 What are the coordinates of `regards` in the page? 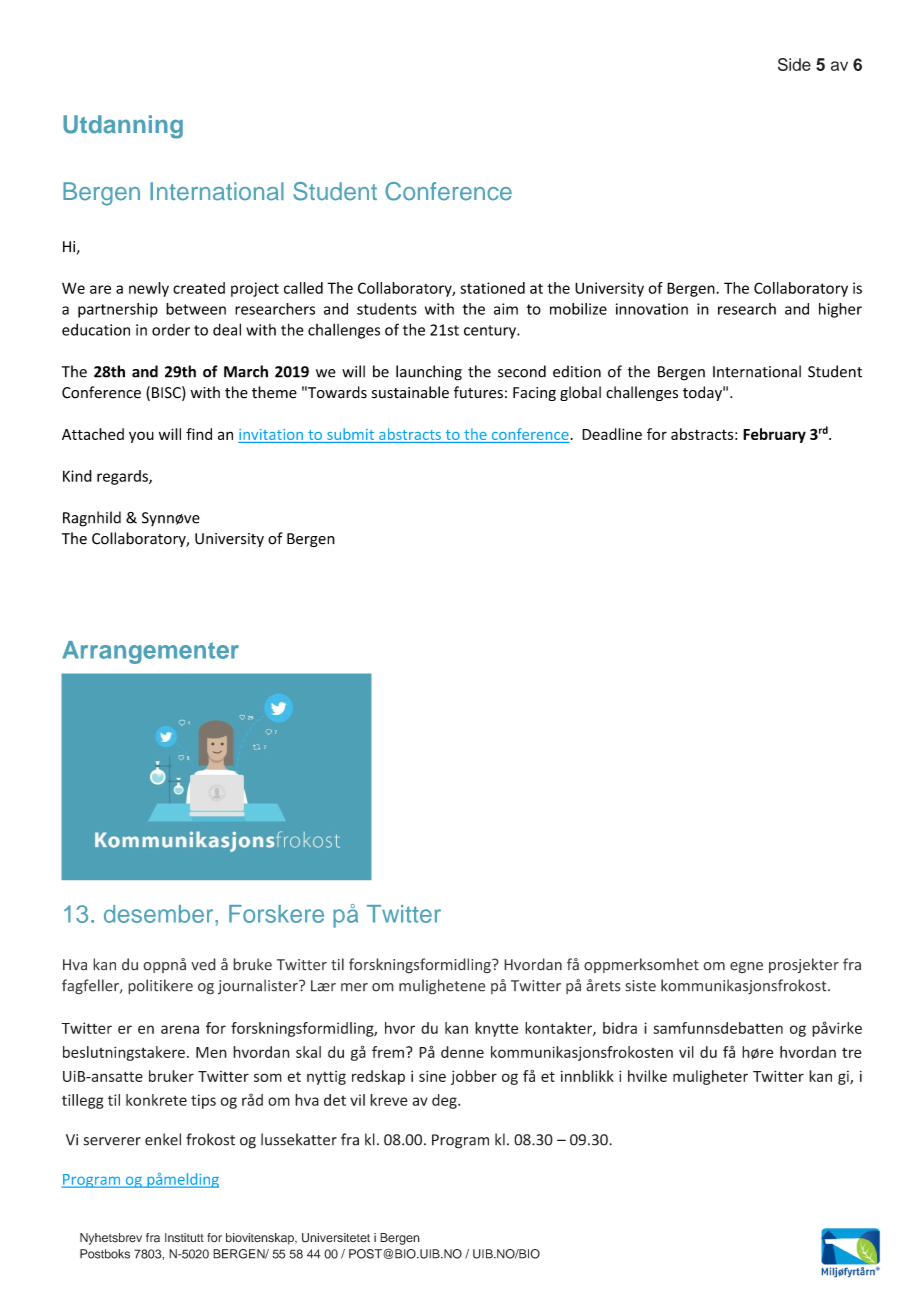 It's located at (123, 477).
